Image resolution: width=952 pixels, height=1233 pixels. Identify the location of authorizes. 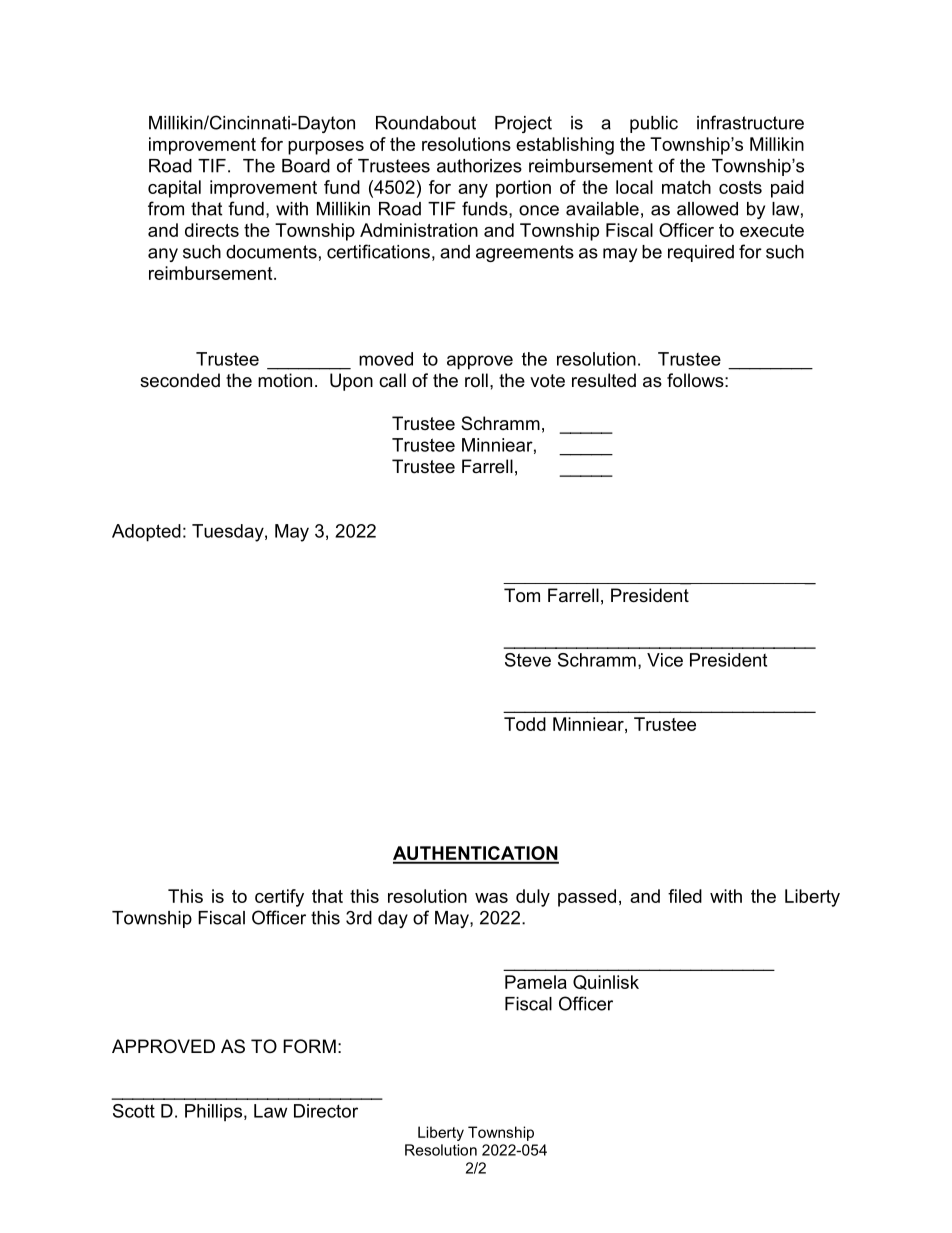
(479, 166).
